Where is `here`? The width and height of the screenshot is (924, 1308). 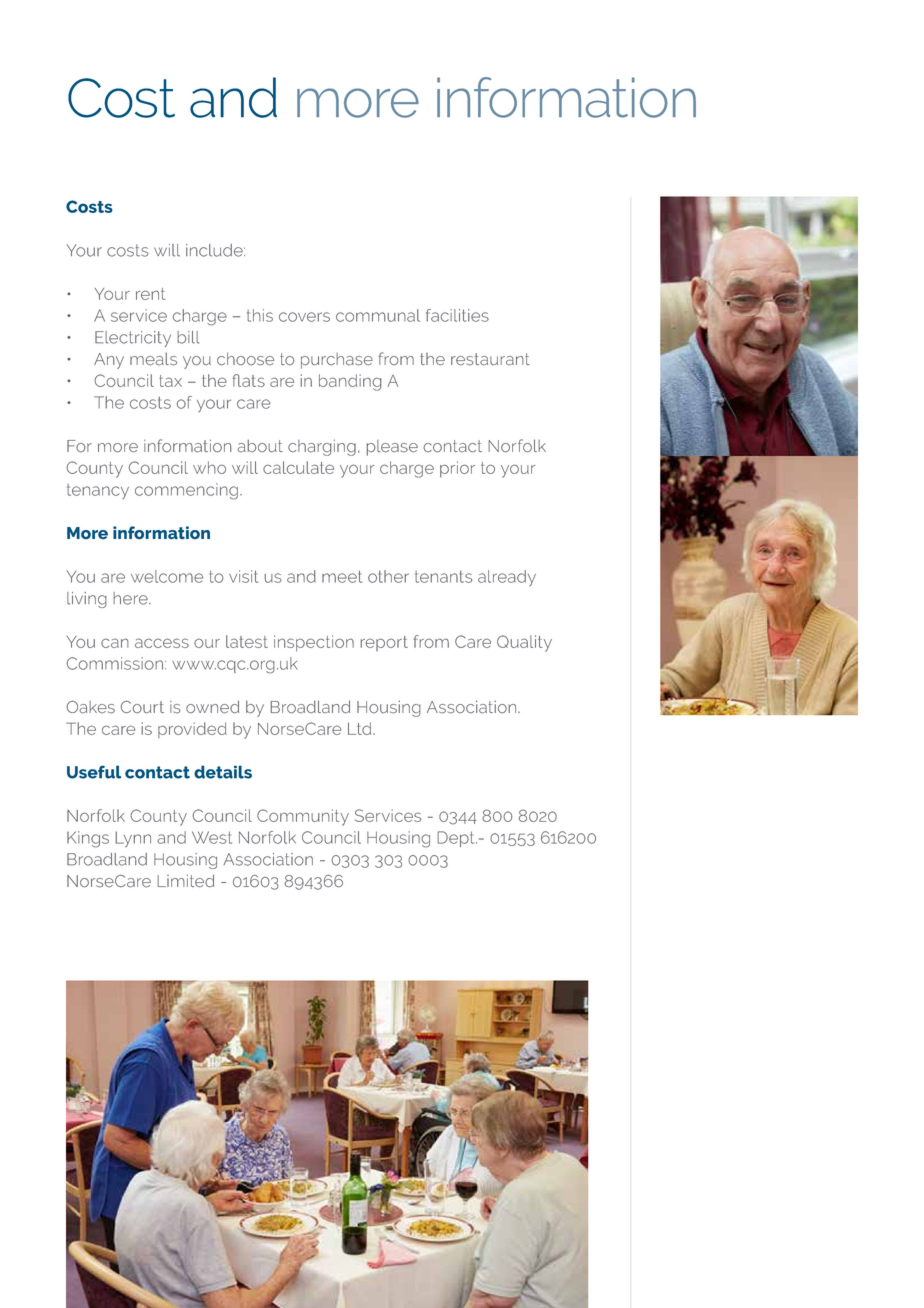 here is located at coordinates (131, 598).
